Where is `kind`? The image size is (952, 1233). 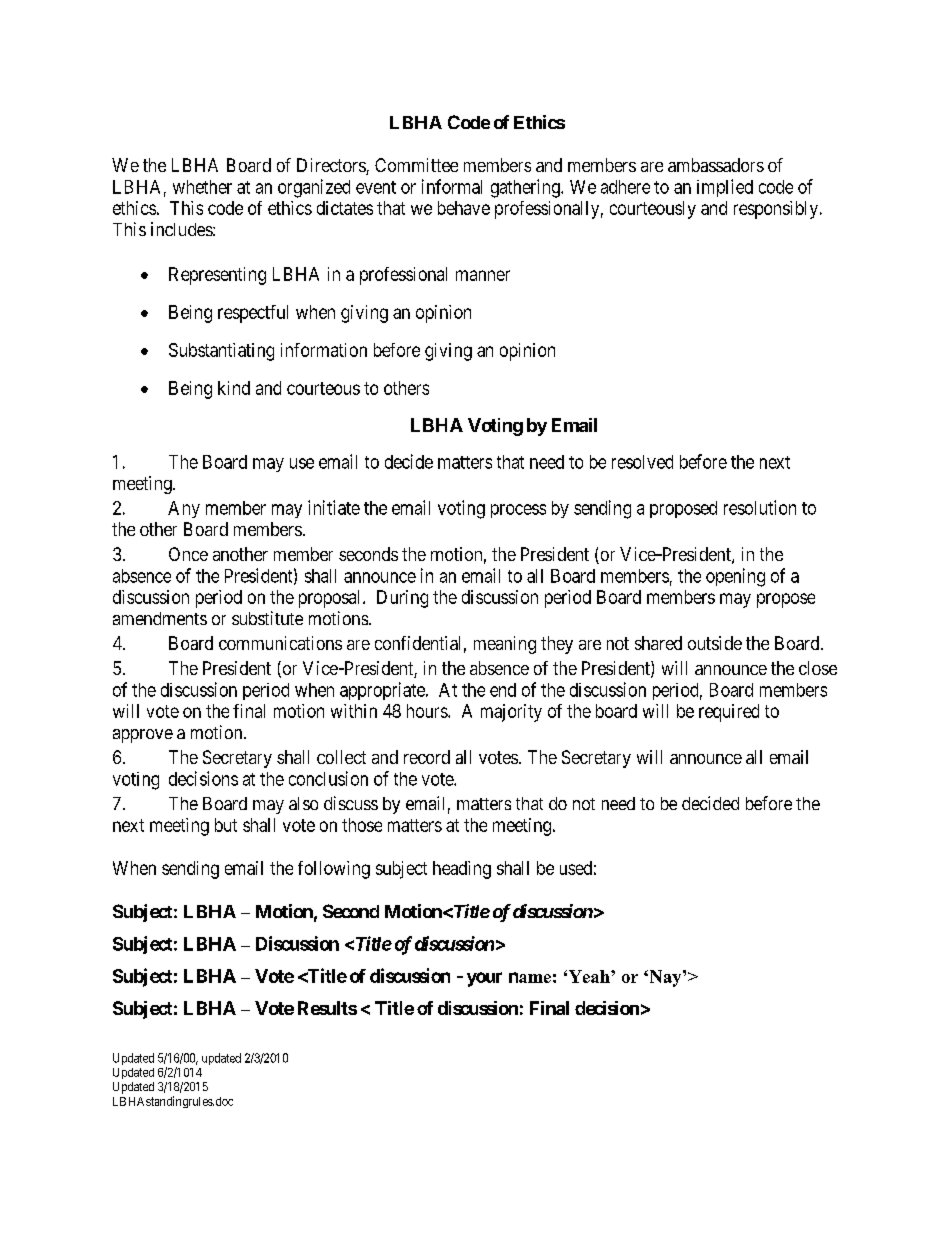
kind is located at coordinates (234, 388).
